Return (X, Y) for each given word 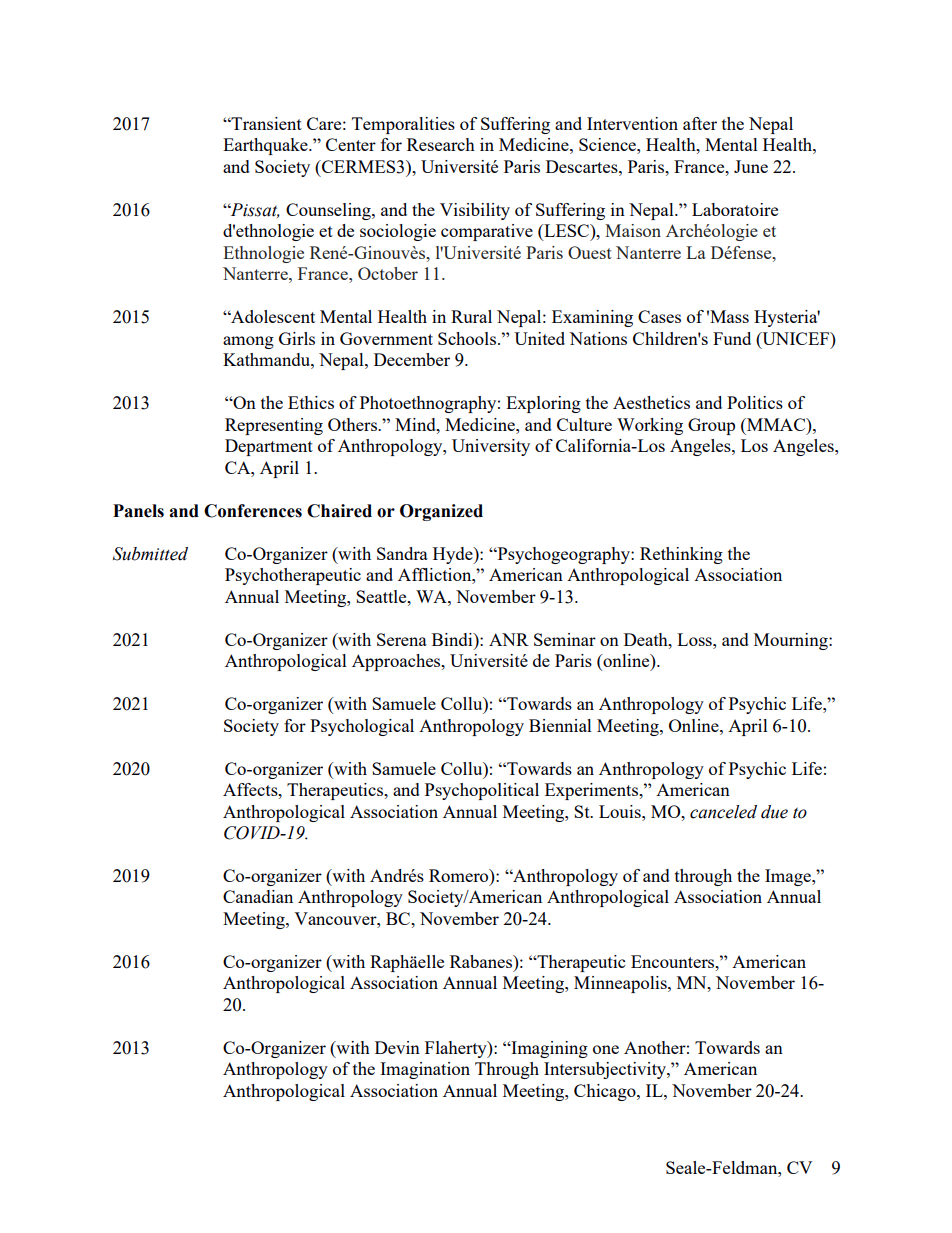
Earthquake (266, 146)
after (700, 123)
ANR (509, 639)
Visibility (475, 211)
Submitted (150, 554)
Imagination (425, 1070)
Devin (397, 1047)
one (606, 1049)
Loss (695, 639)
